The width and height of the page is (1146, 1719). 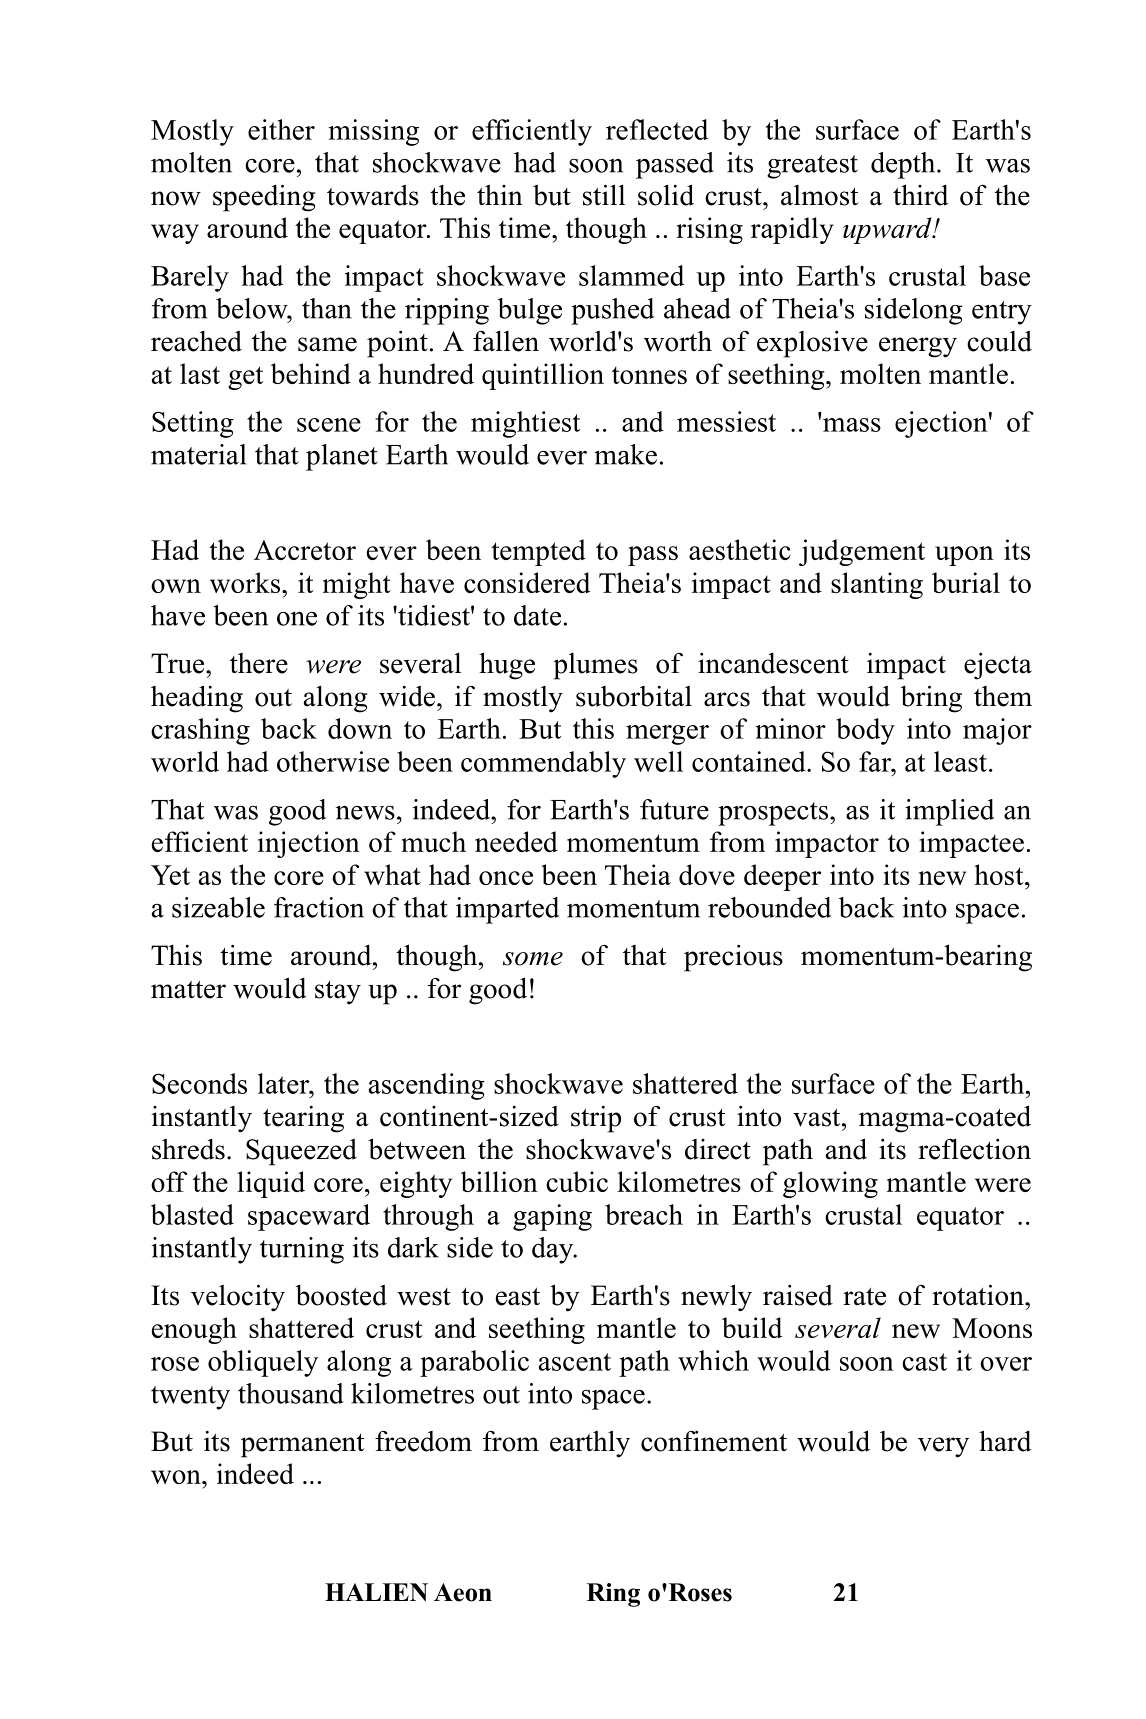 I want to click on speeding, so click(x=264, y=198).
